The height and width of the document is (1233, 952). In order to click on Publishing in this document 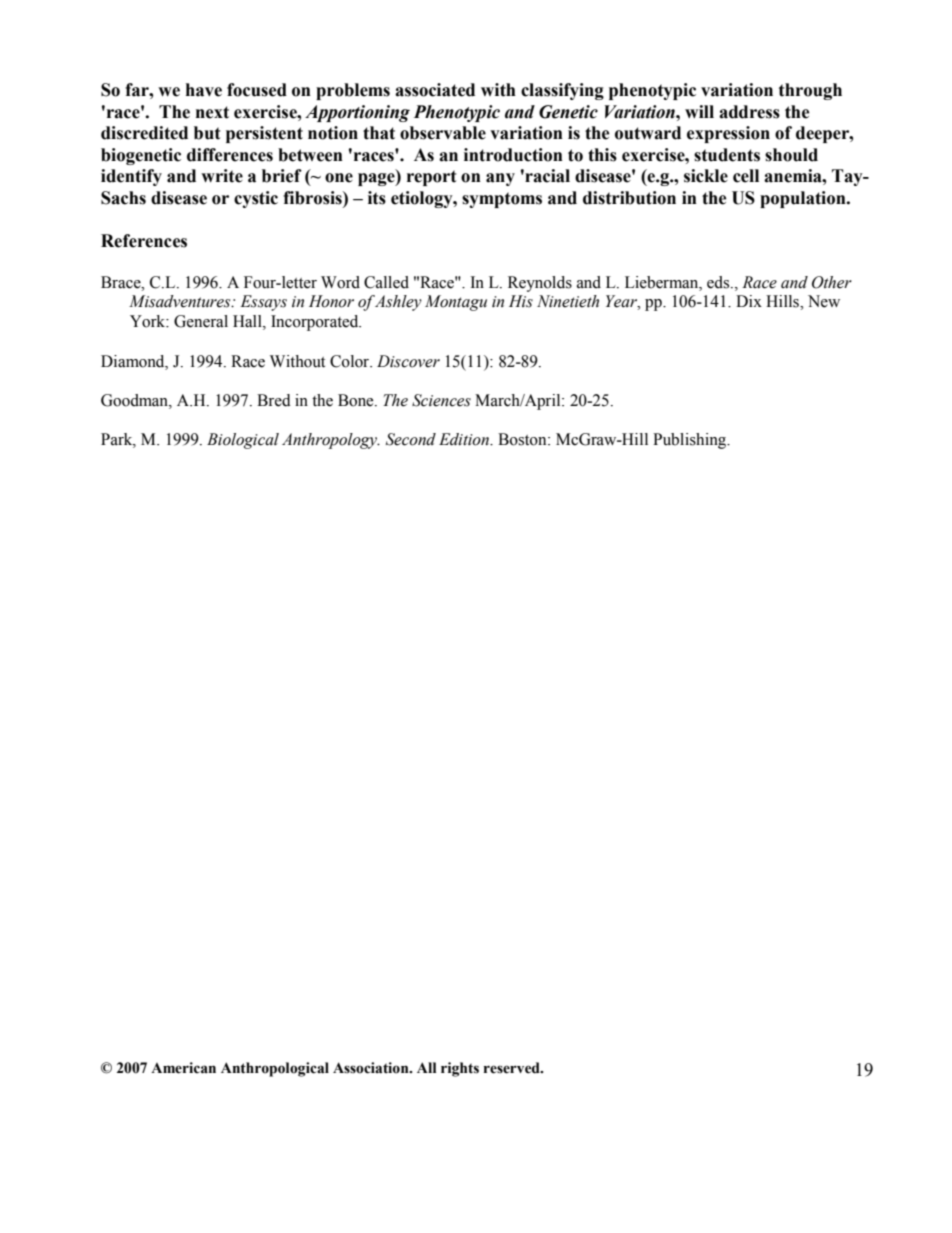, I will do `click(691, 441)`.
